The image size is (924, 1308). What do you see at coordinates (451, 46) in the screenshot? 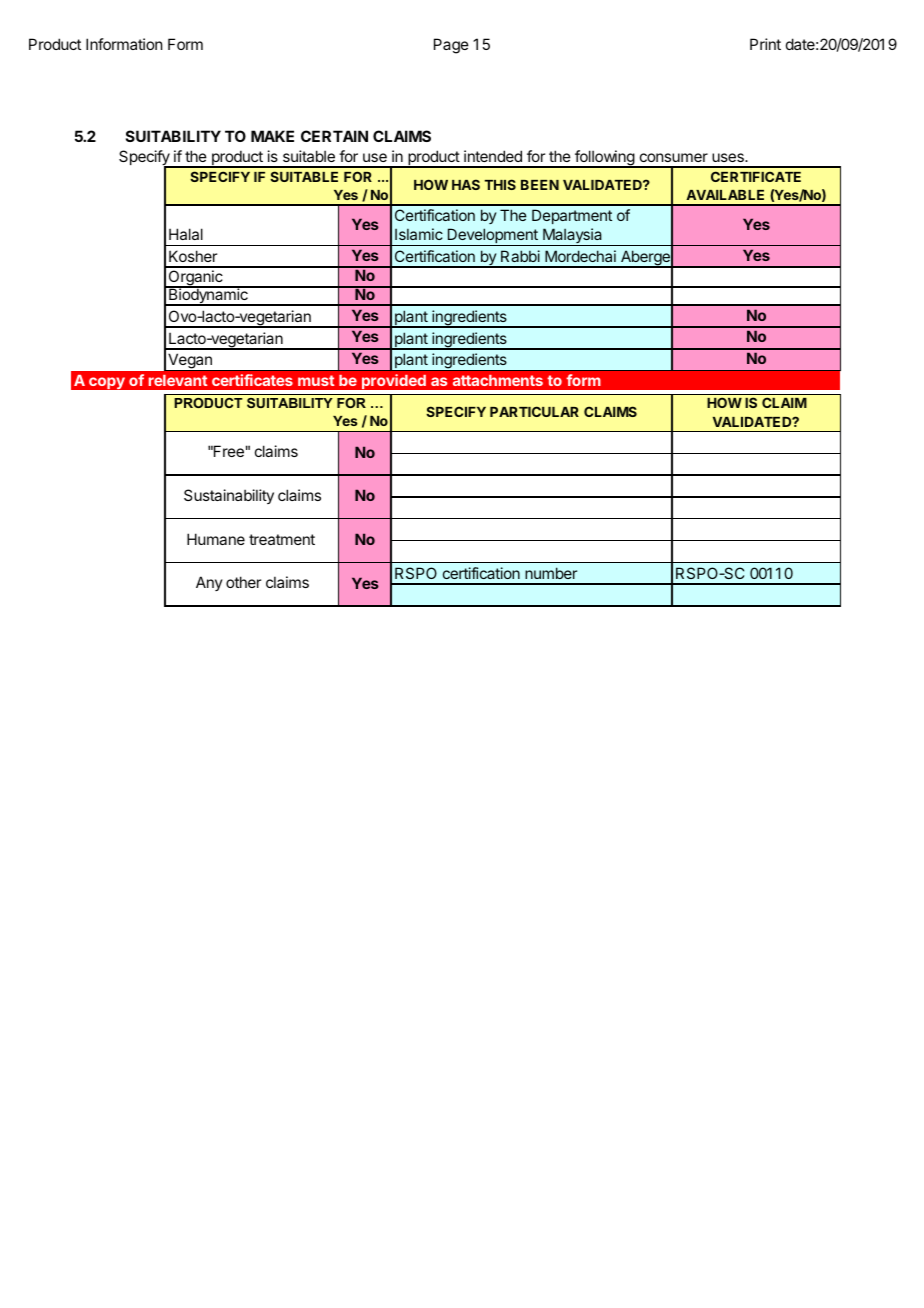
I see `Page` at bounding box center [451, 46].
